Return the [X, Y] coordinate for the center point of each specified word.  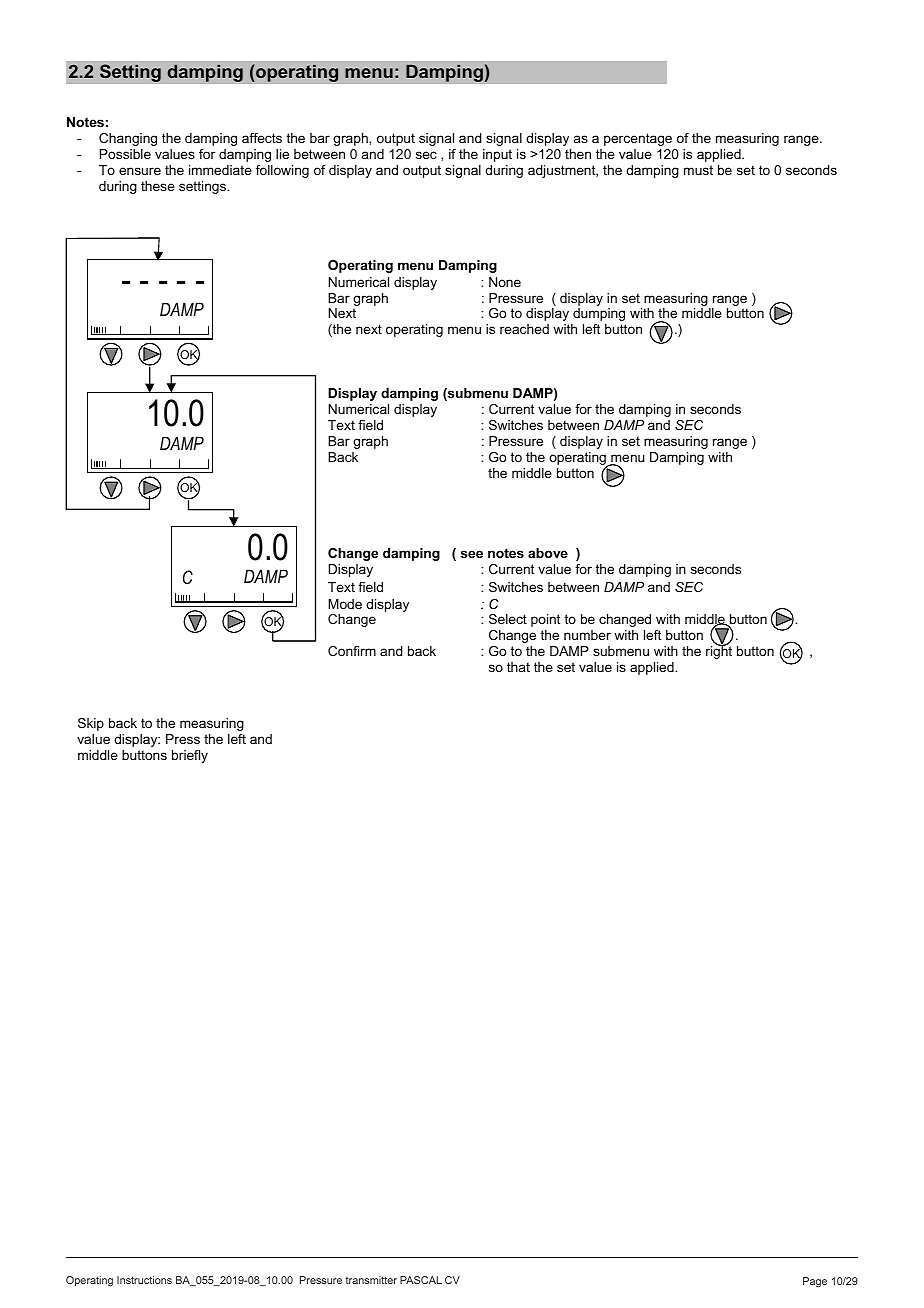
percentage [638, 139]
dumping [599, 314]
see [472, 554]
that [518, 667]
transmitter [371, 1280]
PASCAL [421, 1280]
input [497, 155]
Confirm [352, 651]
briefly [190, 756]
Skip [91, 724]
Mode [345, 604]
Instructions [144, 1280]
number [587, 635]
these [158, 186]
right [719, 651]
